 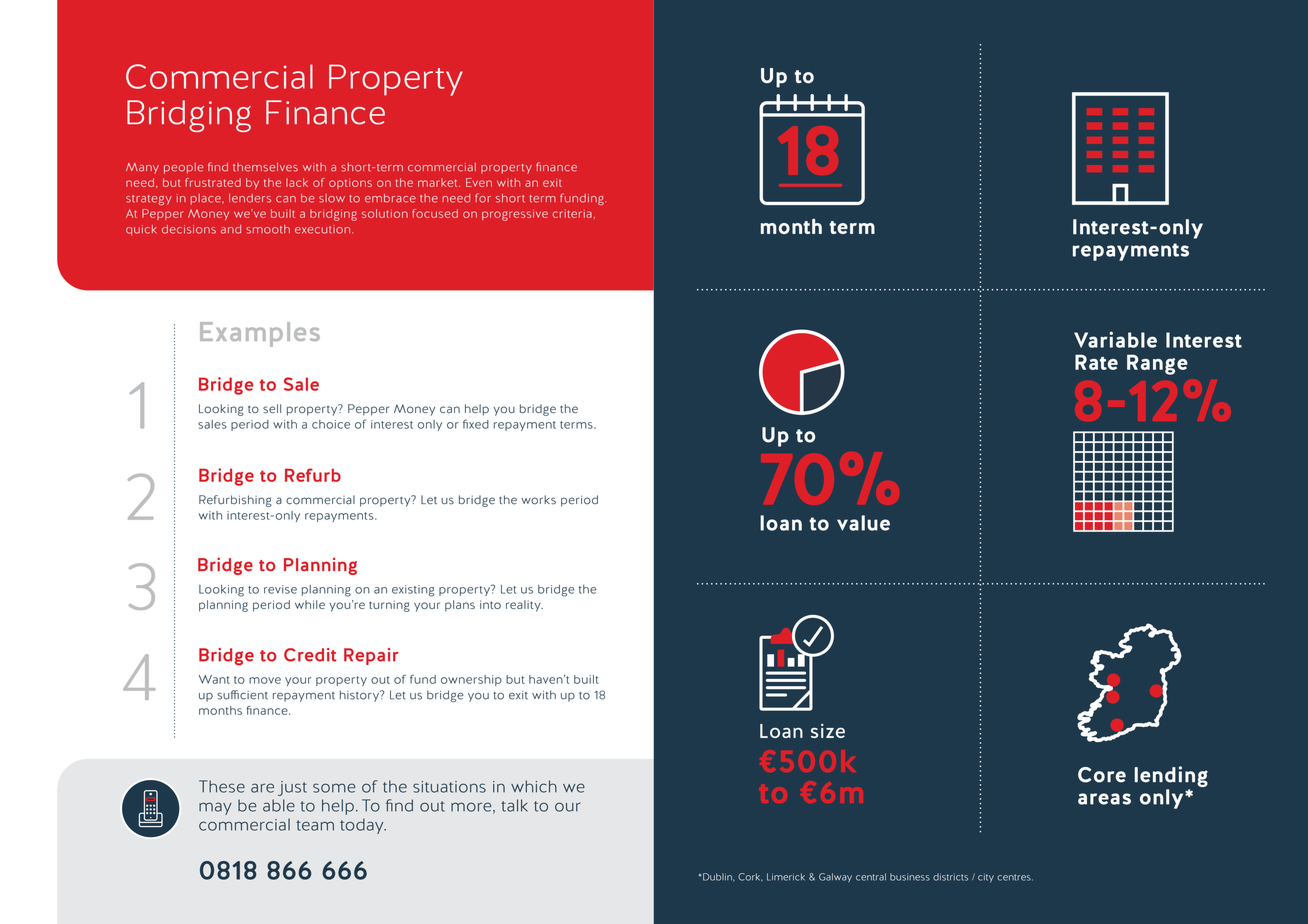 I want to click on team, so click(x=315, y=825).
